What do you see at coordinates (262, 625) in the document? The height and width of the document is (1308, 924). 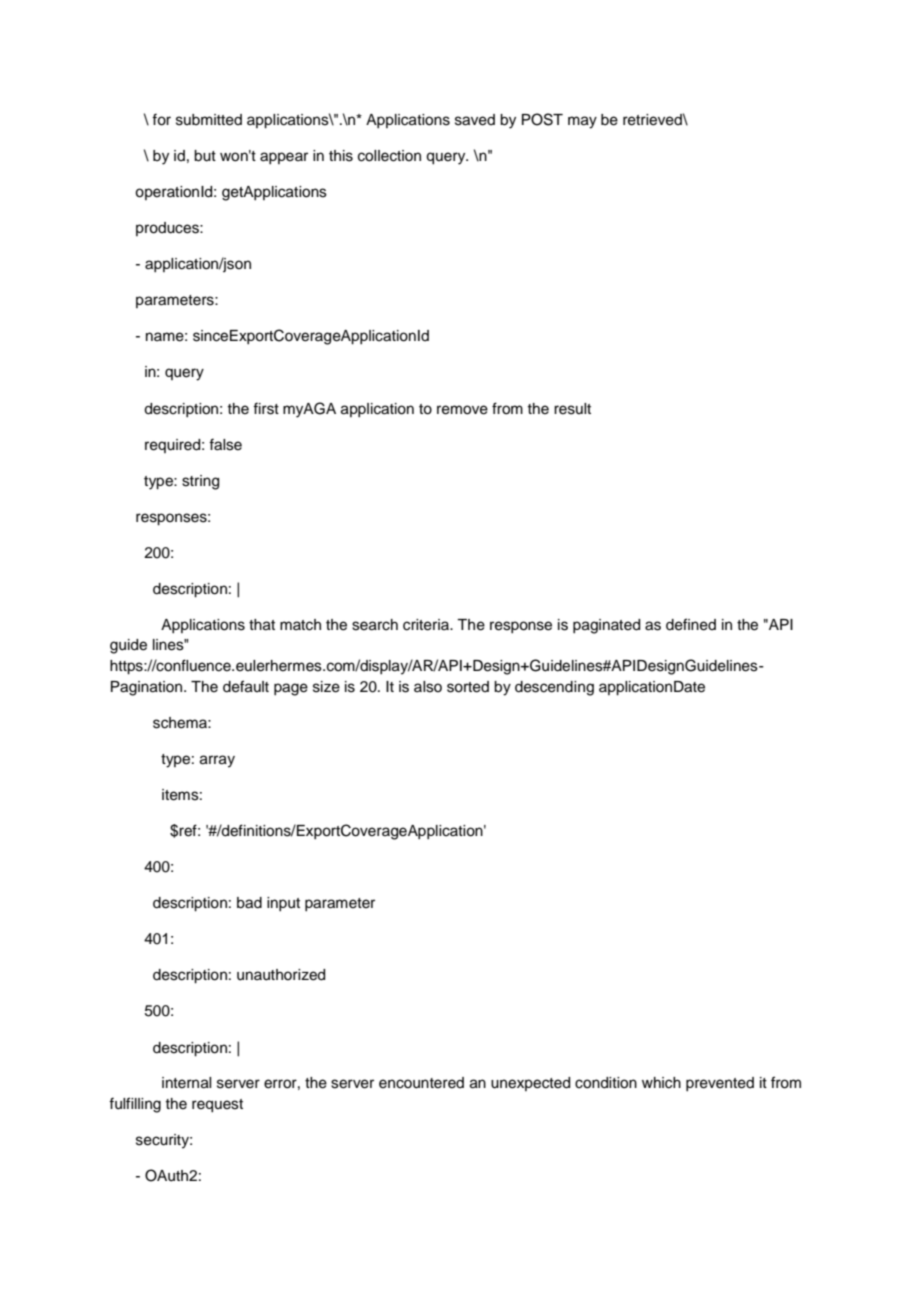 I see `that` at bounding box center [262, 625].
